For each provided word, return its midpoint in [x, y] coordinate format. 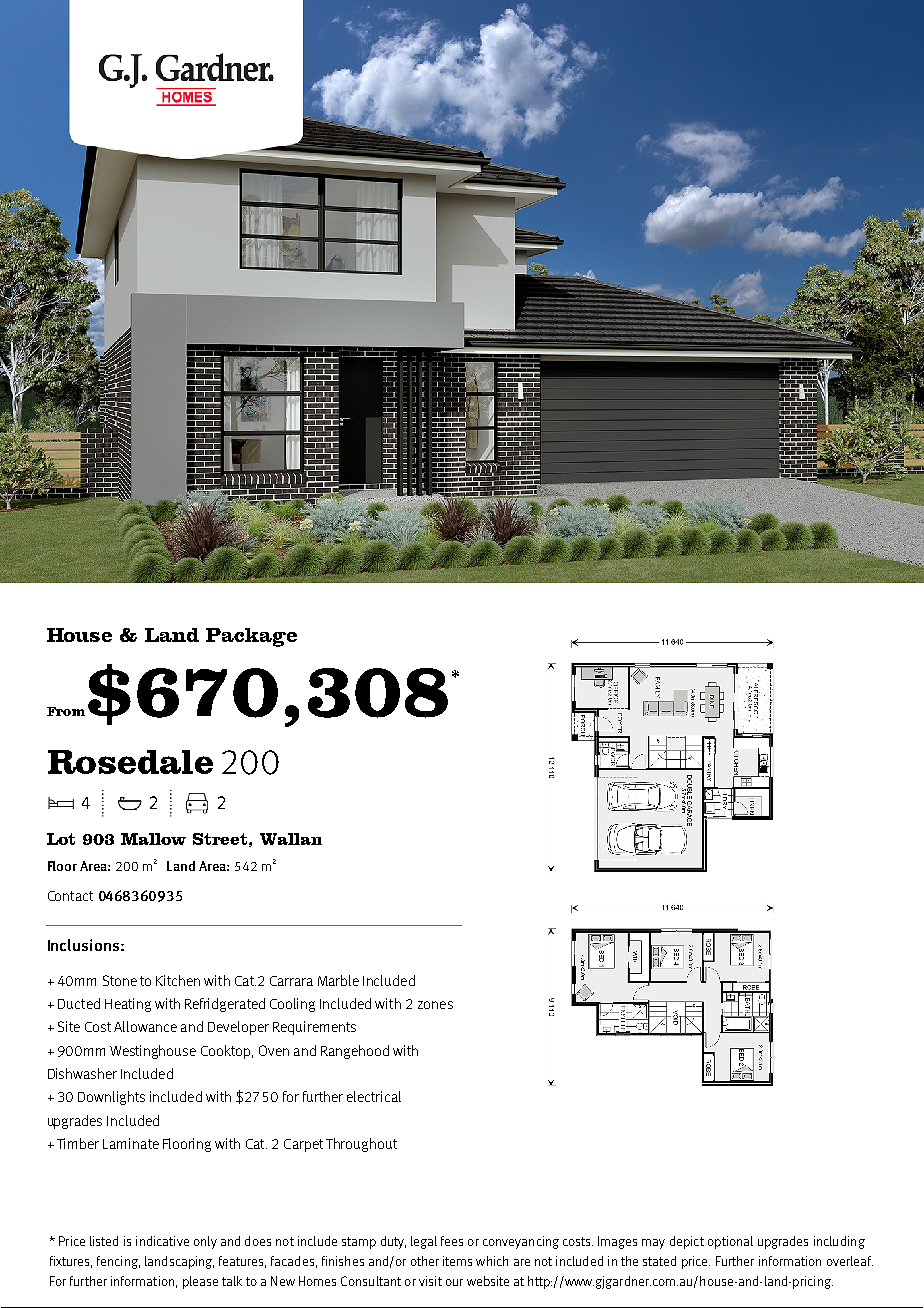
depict [687, 1242]
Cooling [292, 1005]
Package [251, 637]
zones [435, 1005]
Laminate [131, 1143]
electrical [374, 1096]
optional [730, 1242]
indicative [162, 1241]
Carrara [291, 981]
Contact [70, 896]
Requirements [314, 1028]
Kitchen [178, 980]
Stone [120, 980]
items [457, 1261]
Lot [61, 839]
